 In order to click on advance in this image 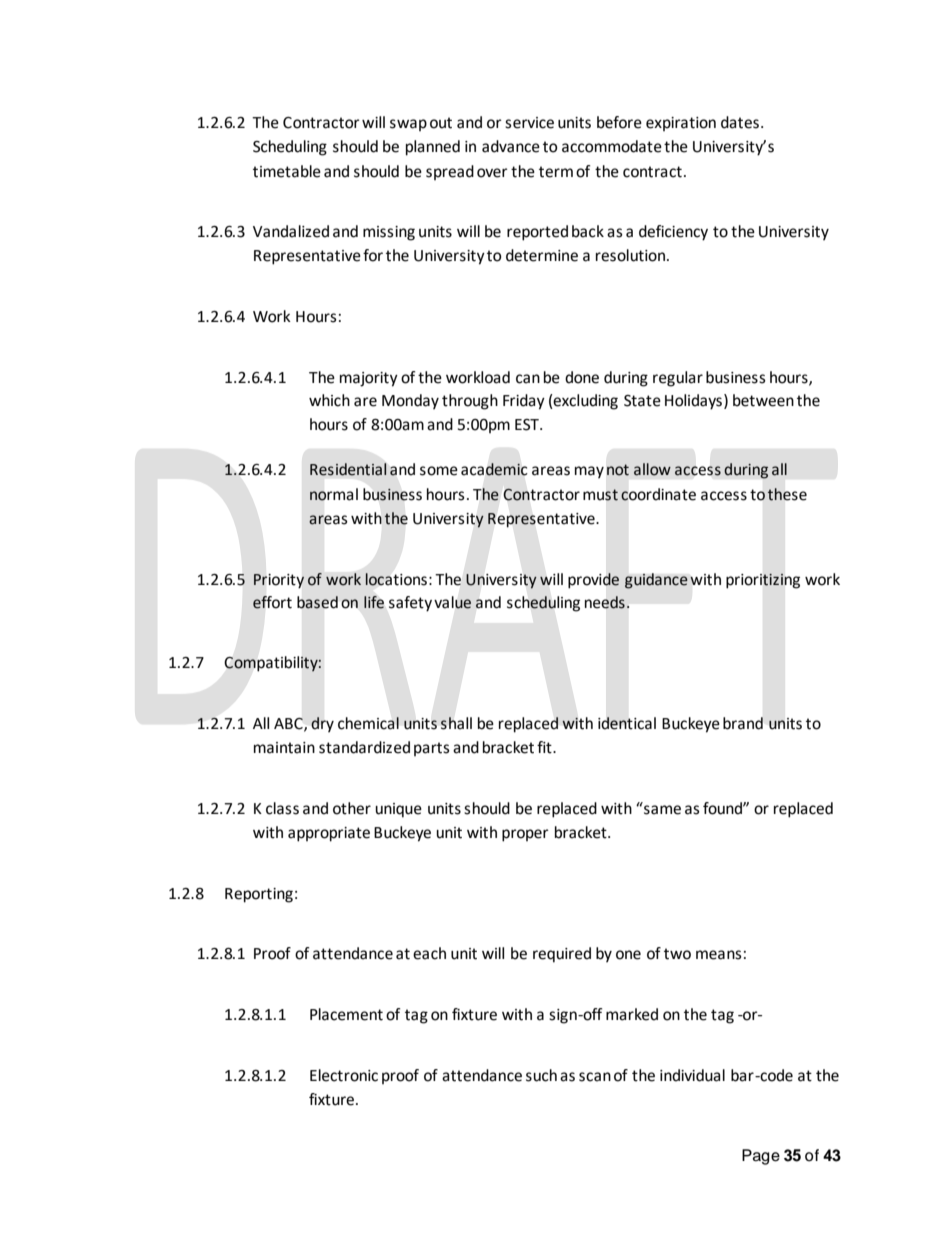, I will do `click(511, 146)`.
